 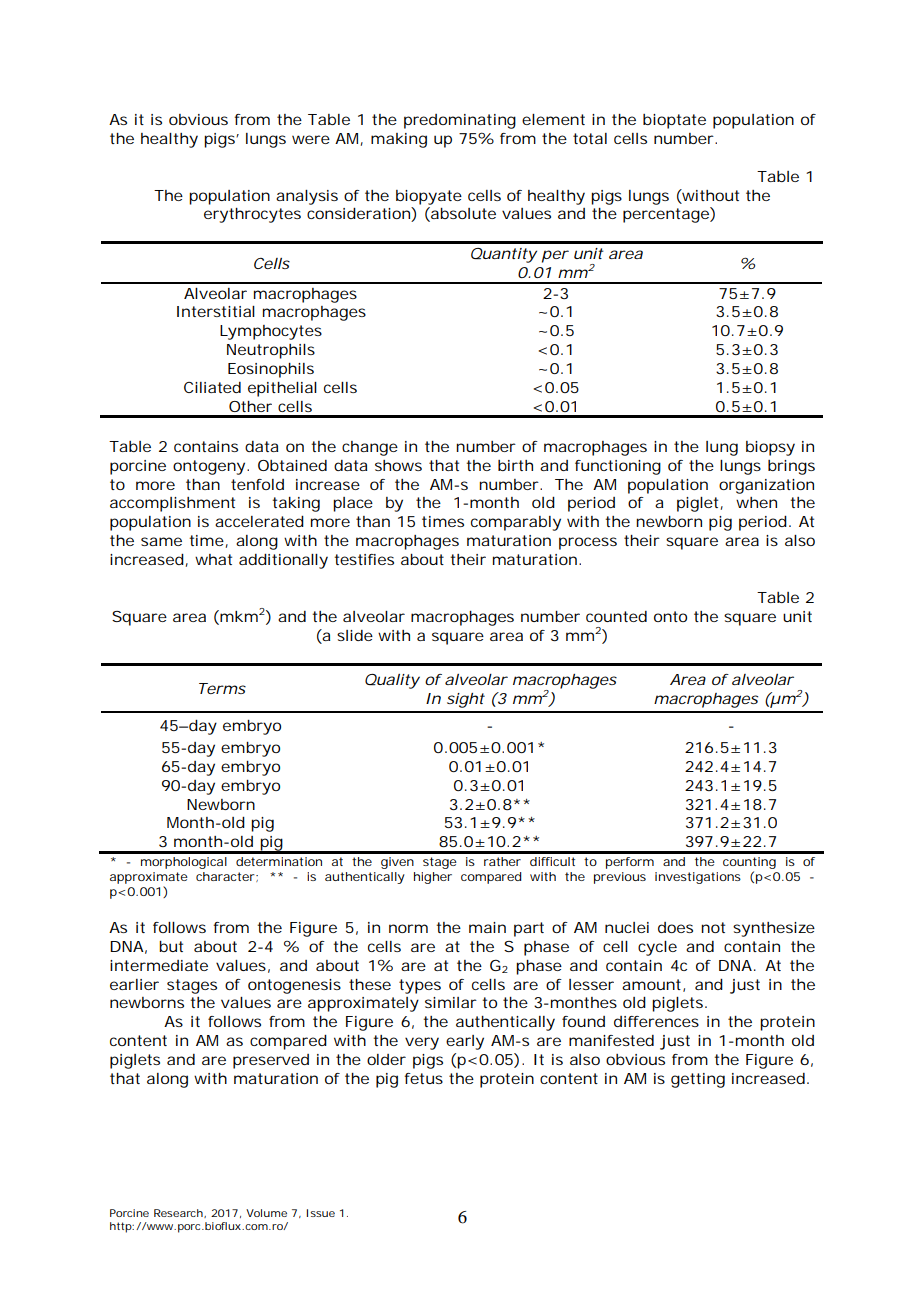 I want to click on percentage, so click(x=667, y=215).
